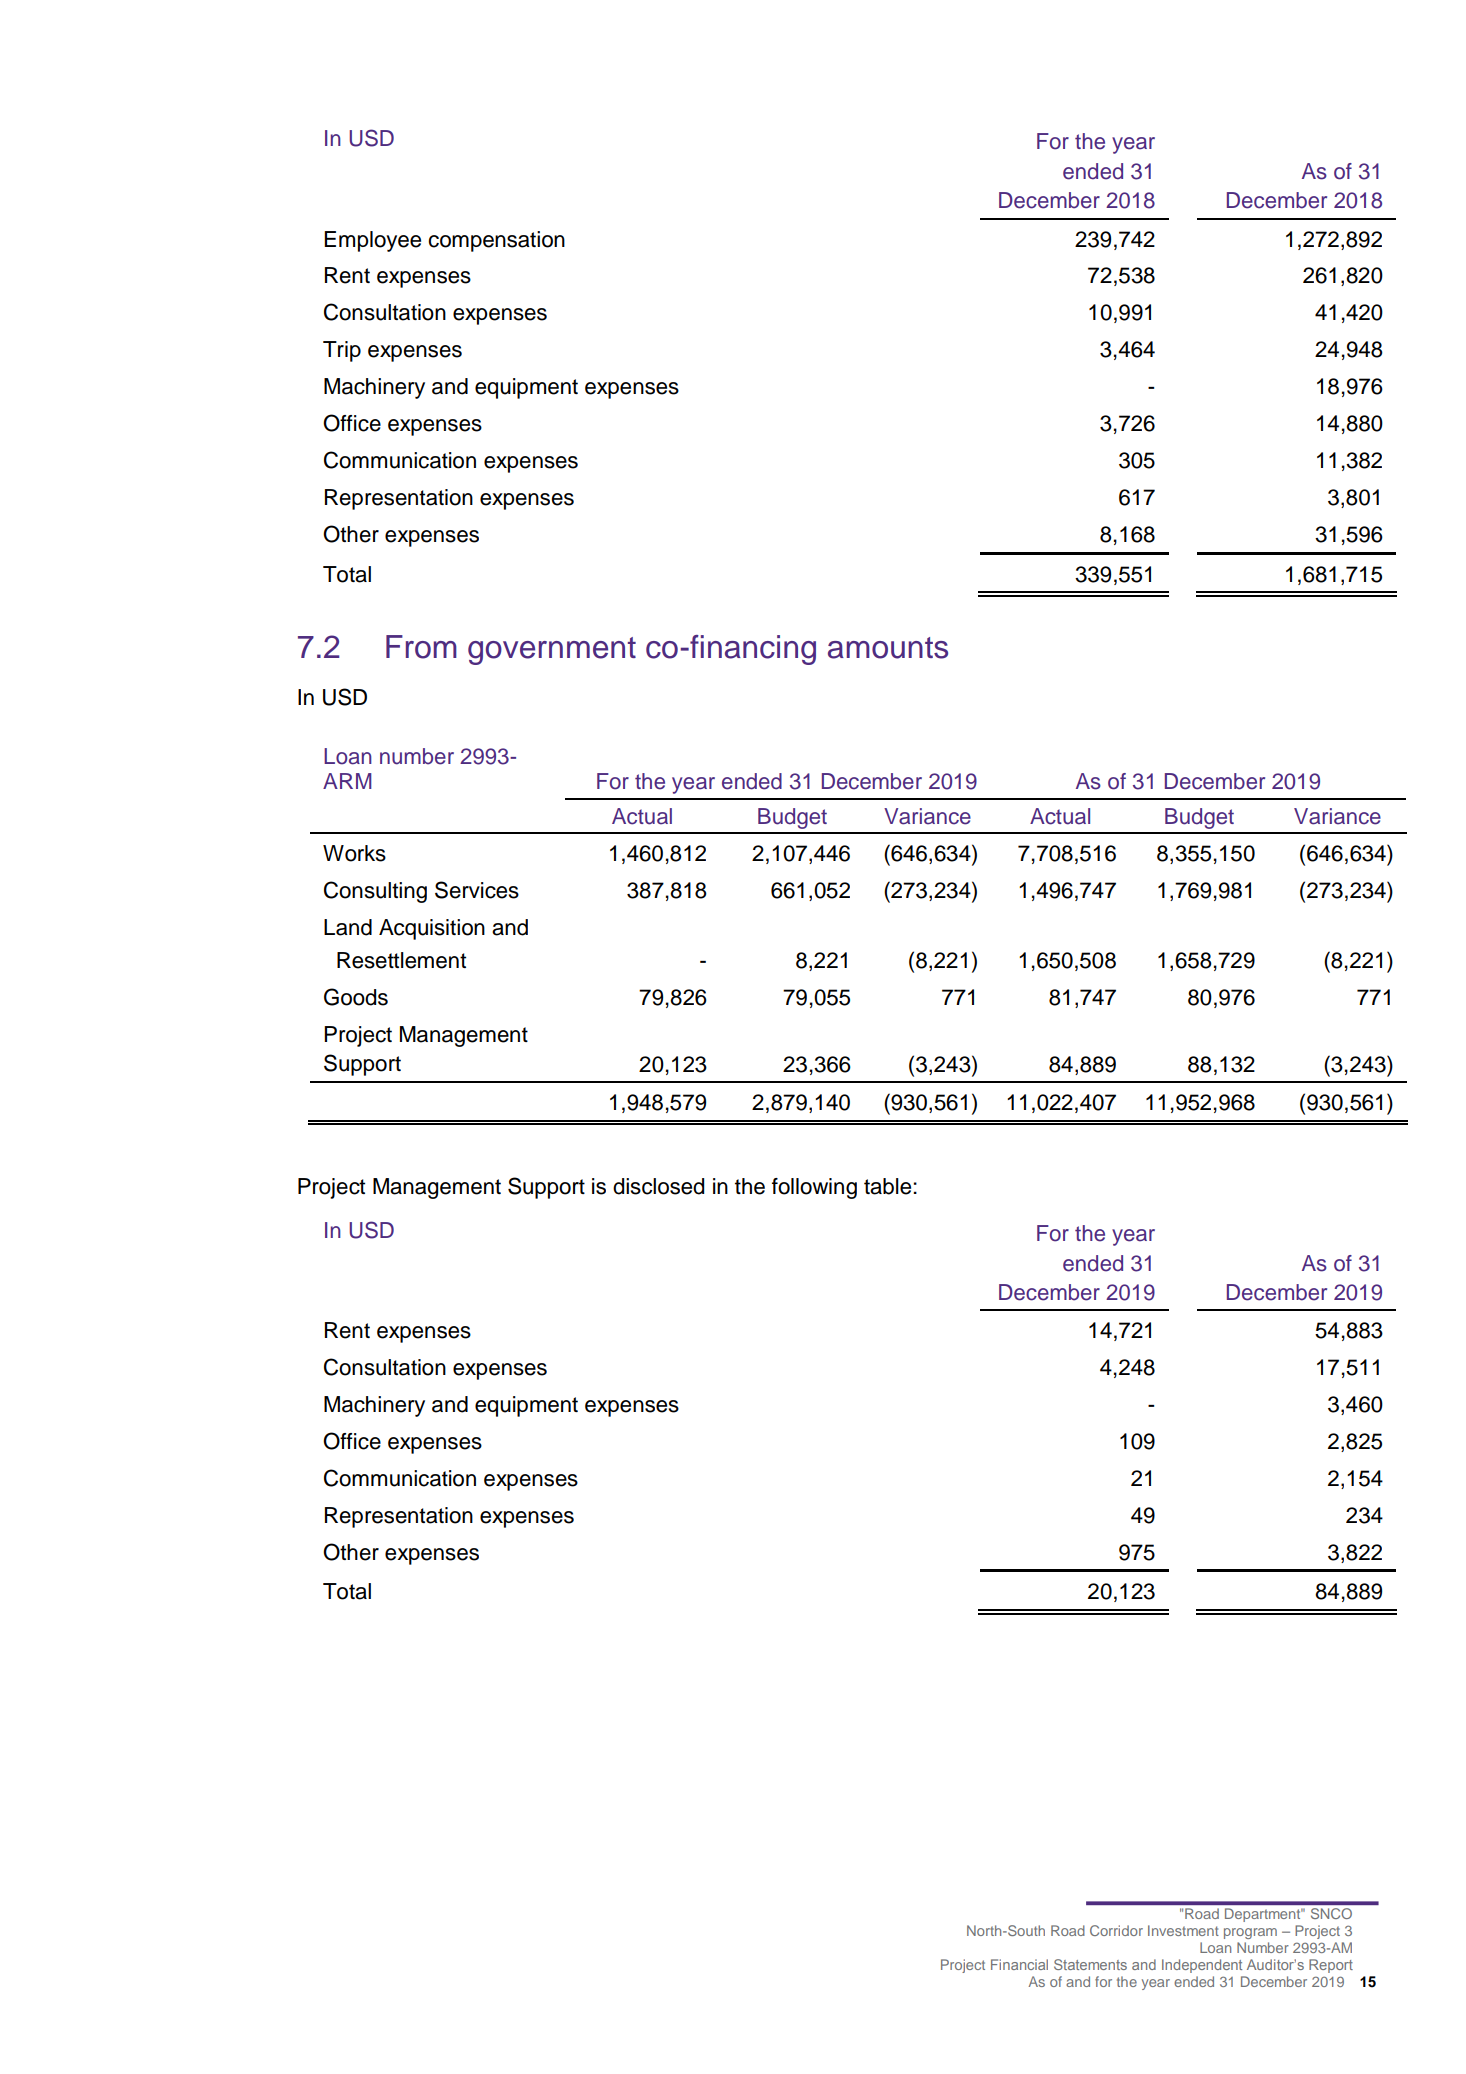 The height and width of the image is (2074, 1466). What do you see at coordinates (658, 1186) in the image?
I see `disclosed` at bounding box center [658, 1186].
